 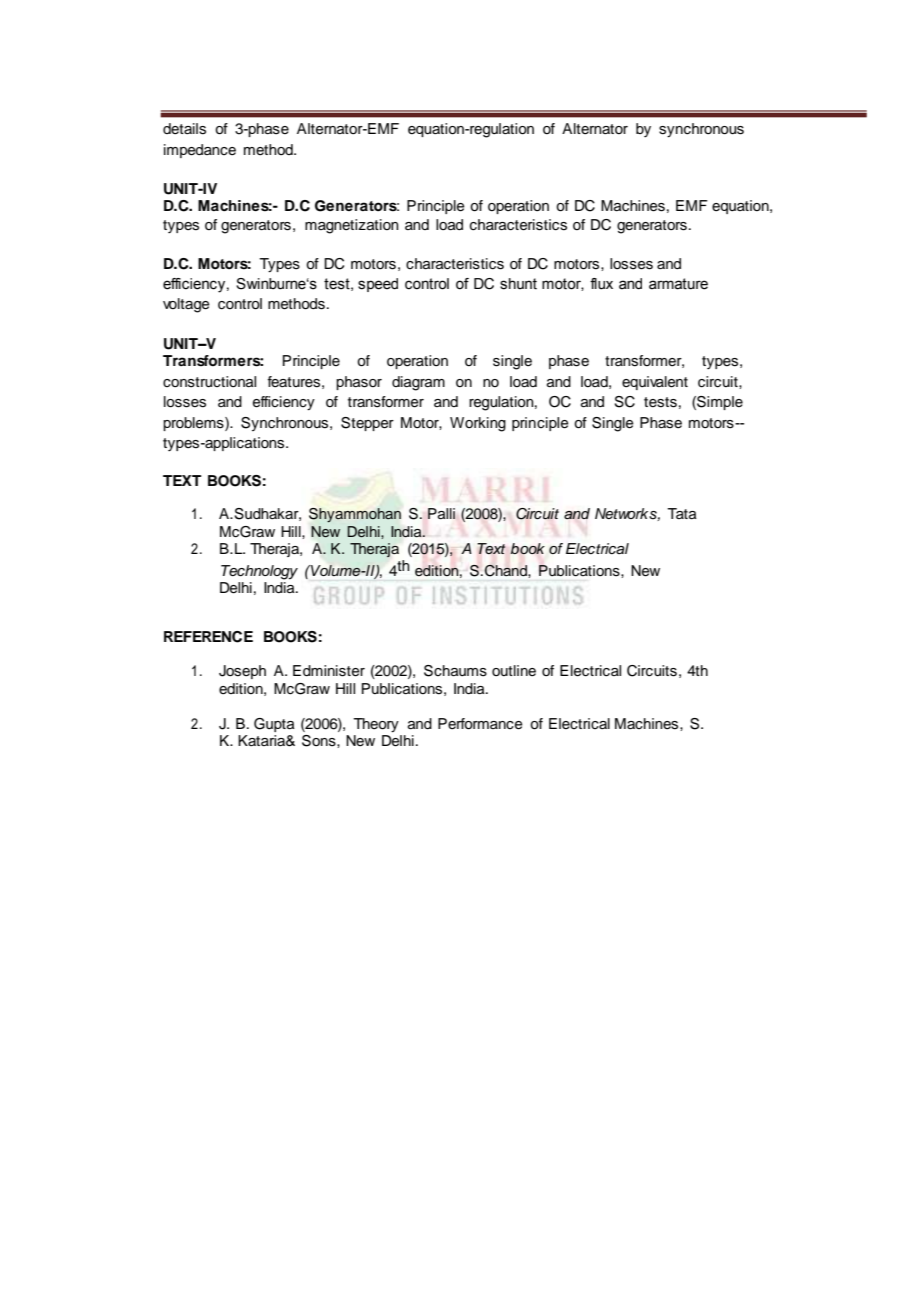 I want to click on impedance, so click(x=200, y=151).
